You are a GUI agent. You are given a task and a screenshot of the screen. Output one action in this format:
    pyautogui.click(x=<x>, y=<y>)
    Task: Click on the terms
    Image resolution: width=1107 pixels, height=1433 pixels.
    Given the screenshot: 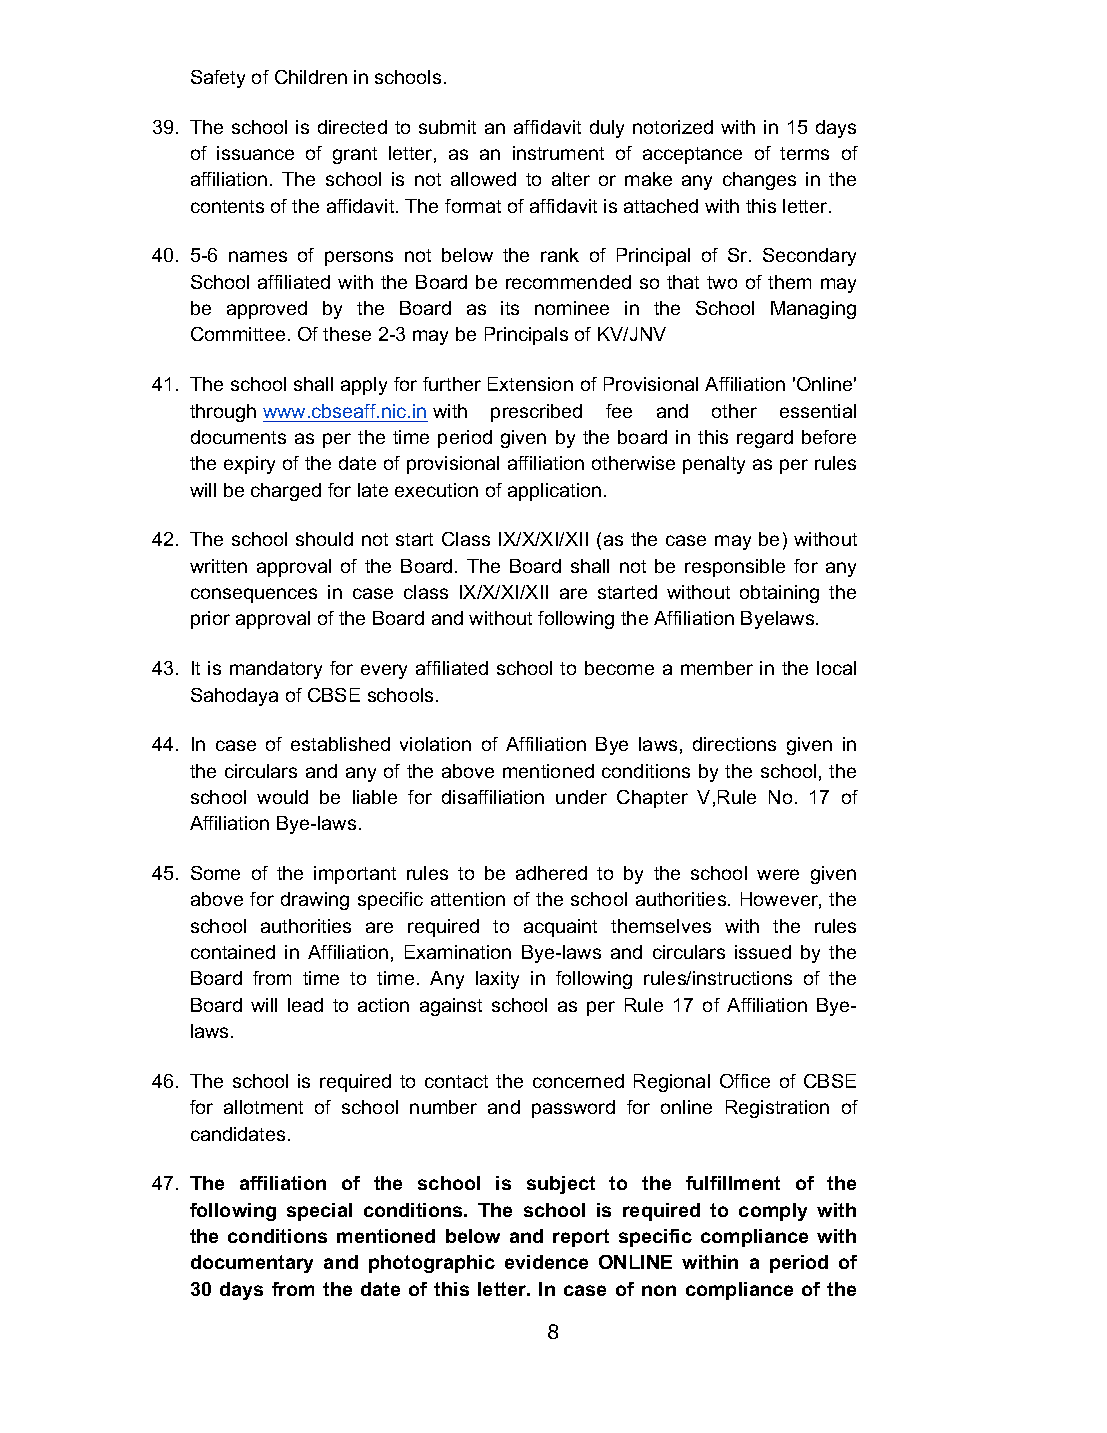 What is the action you would take?
    pyautogui.click(x=804, y=153)
